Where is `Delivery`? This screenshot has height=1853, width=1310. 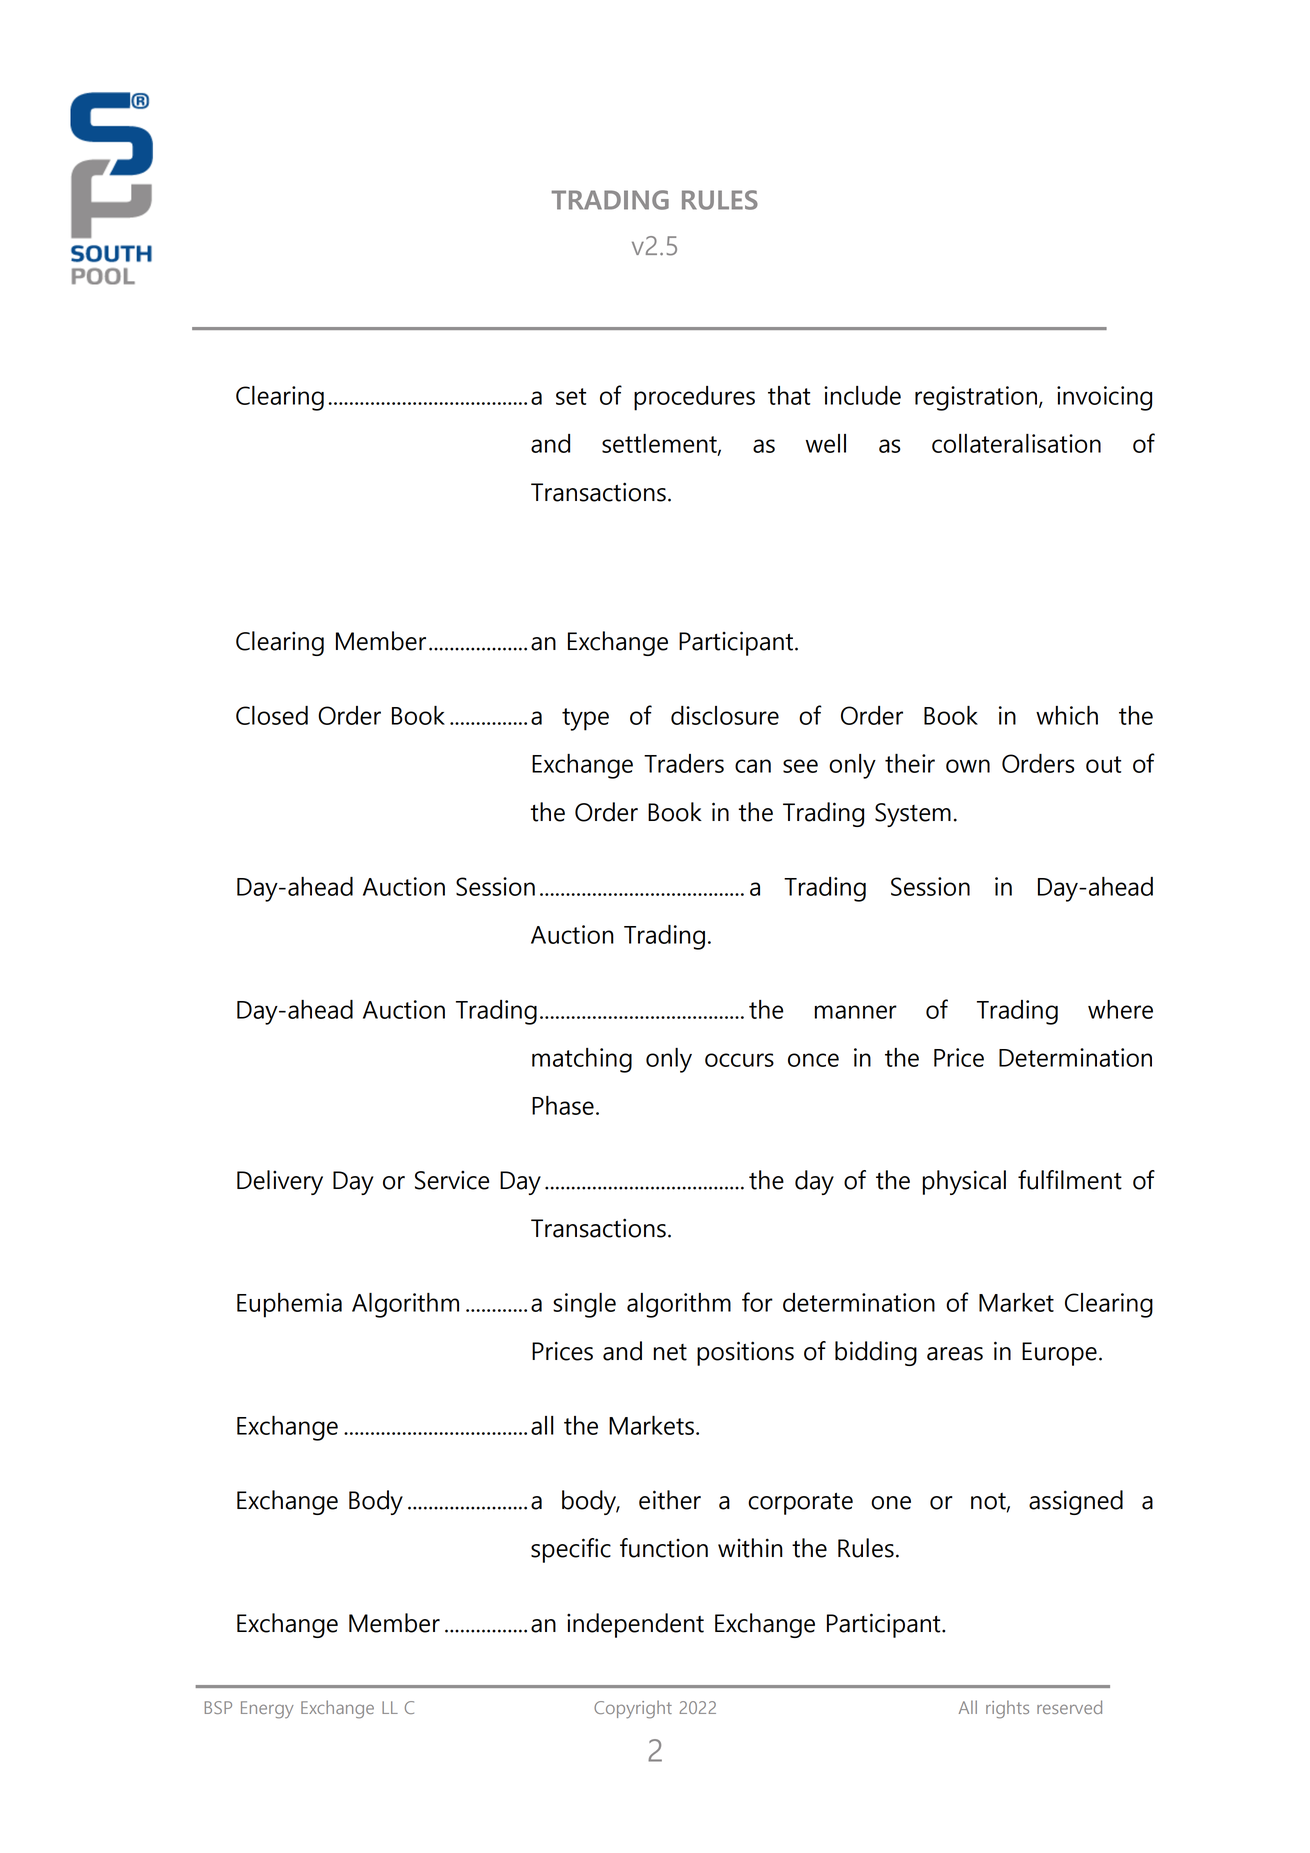 Delivery is located at coordinates (280, 1182).
